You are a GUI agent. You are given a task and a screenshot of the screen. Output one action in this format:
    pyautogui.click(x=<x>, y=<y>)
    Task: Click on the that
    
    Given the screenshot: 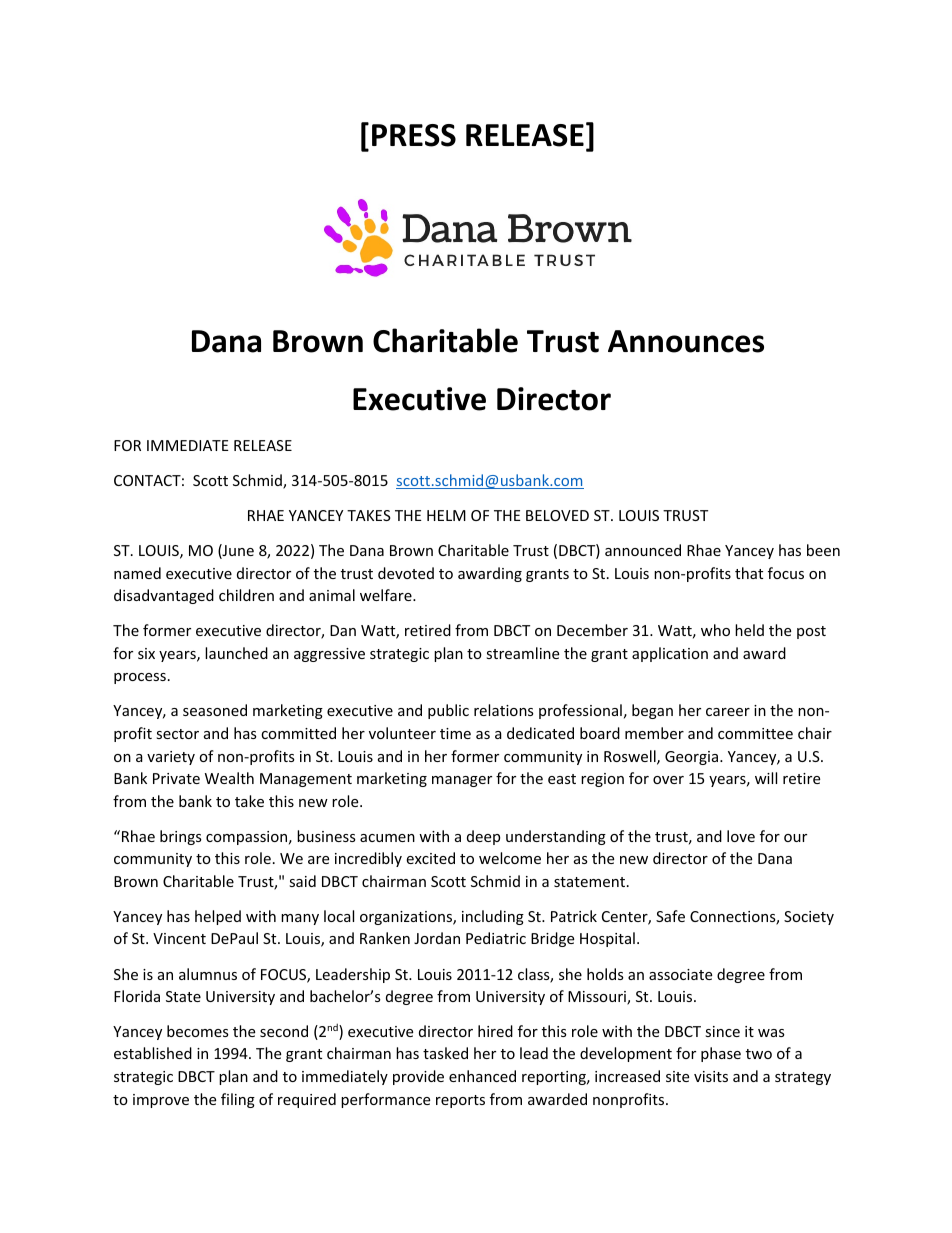 What is the action you would take?
    pyautogui.click(x=749, y=573)
